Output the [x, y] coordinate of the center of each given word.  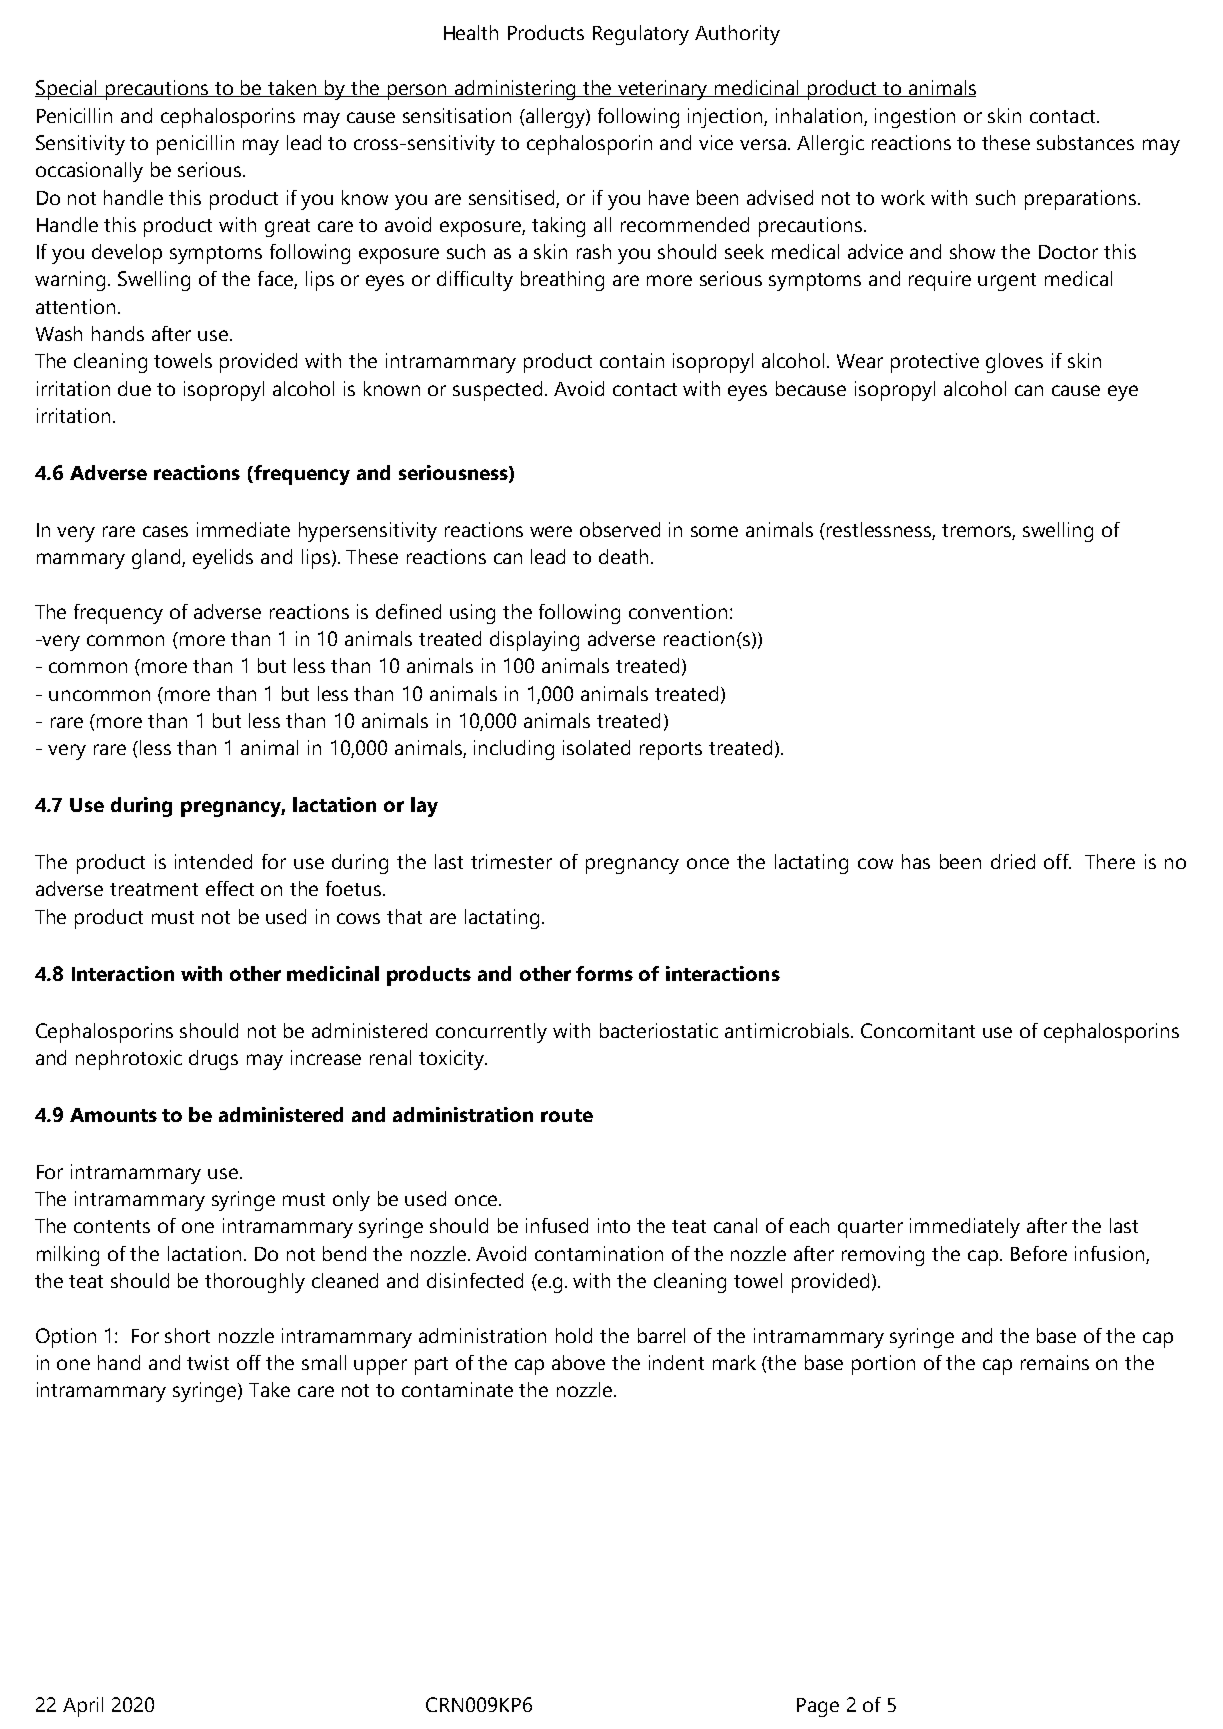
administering [516, 90]
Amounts [113, 1115]
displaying [534, 641]
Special [67, 90]
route [567, 1115]
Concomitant [918, 1030]
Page [818, 1707]
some [714, 531]
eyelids [223, 559]
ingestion [915, 118]
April [83, 1707]
